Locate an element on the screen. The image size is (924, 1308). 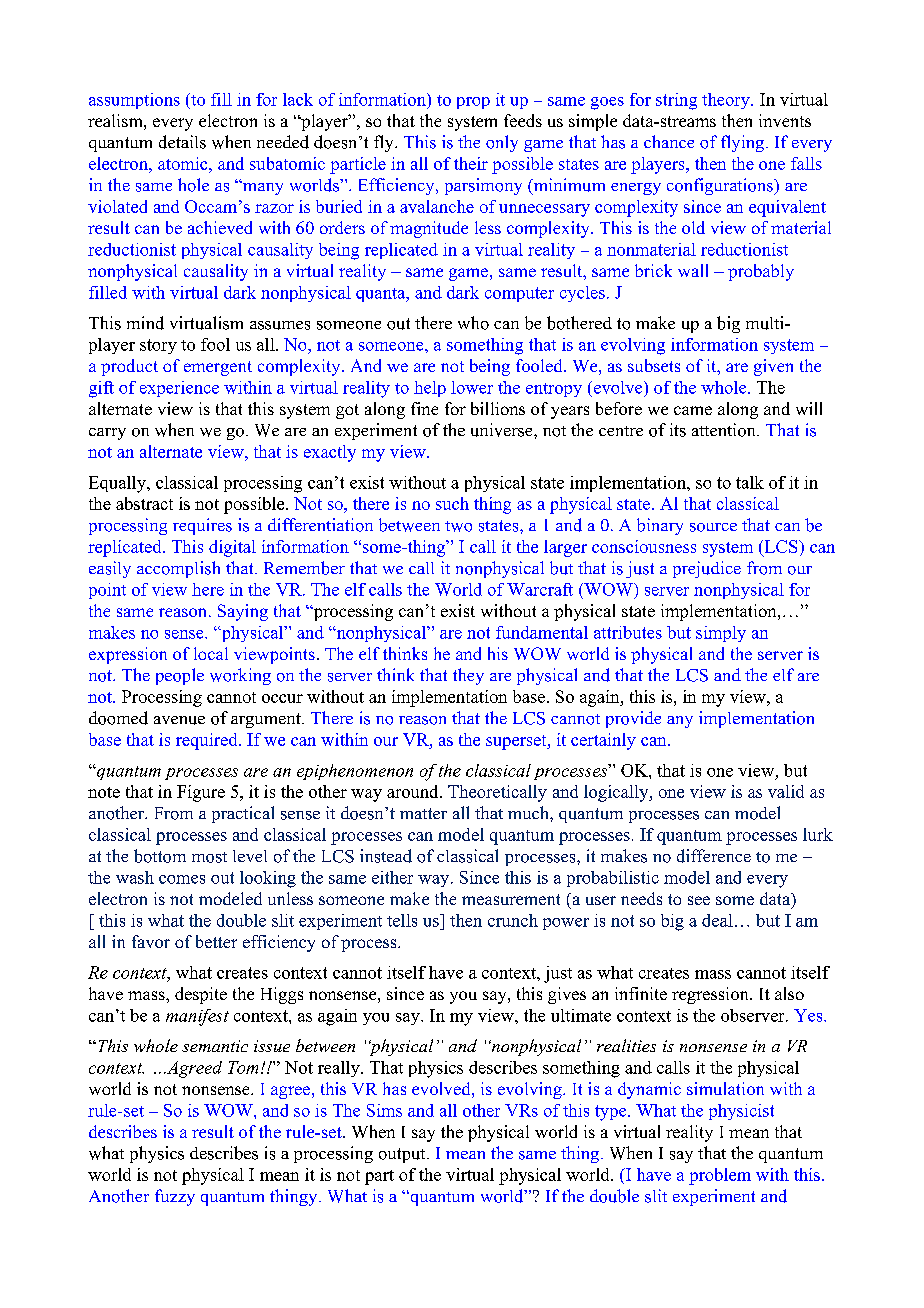
flying is located at coordinates (744, 143).
